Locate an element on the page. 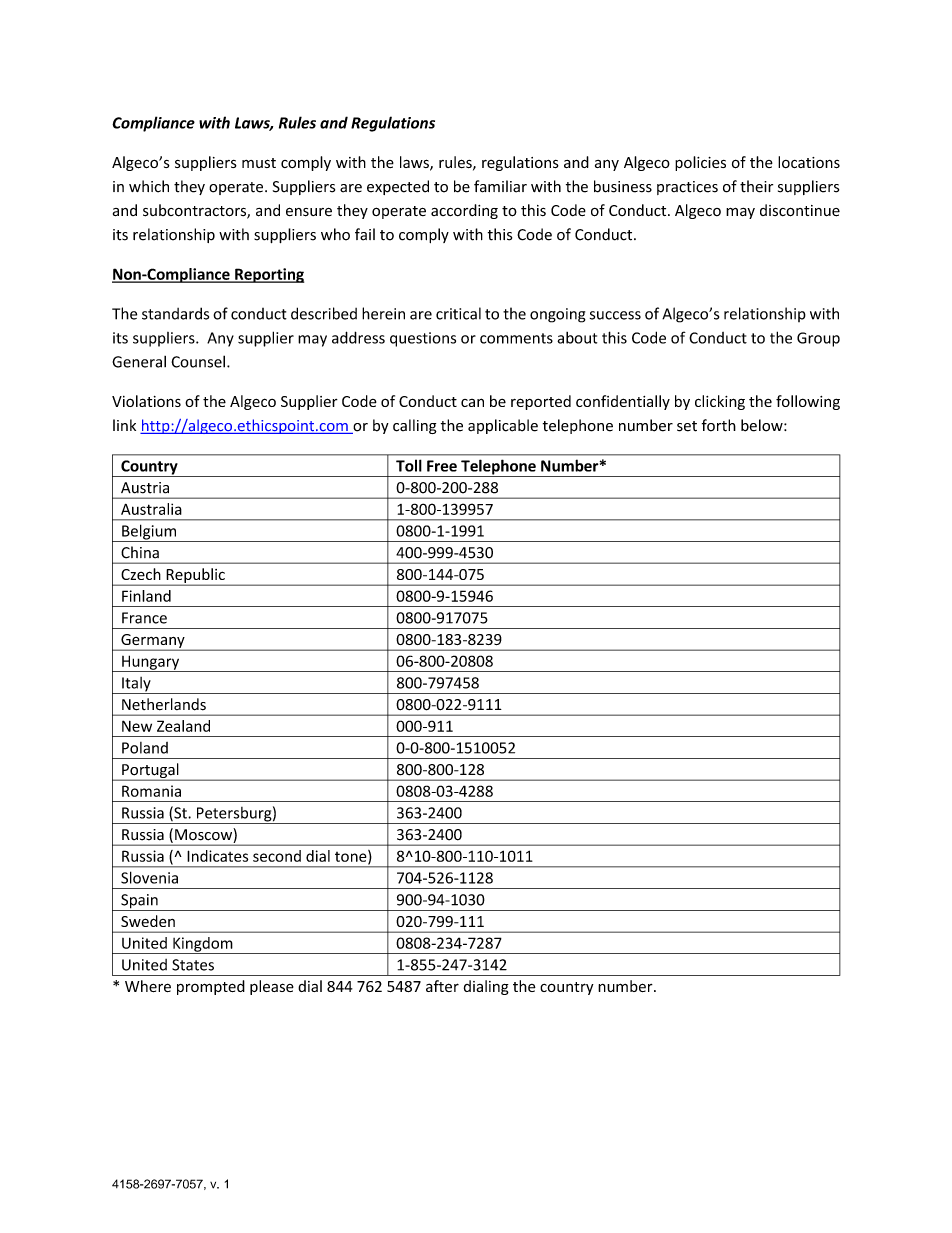 The height and width of the page is (1233, 952). familiar is located at coordinates (500, 186).
